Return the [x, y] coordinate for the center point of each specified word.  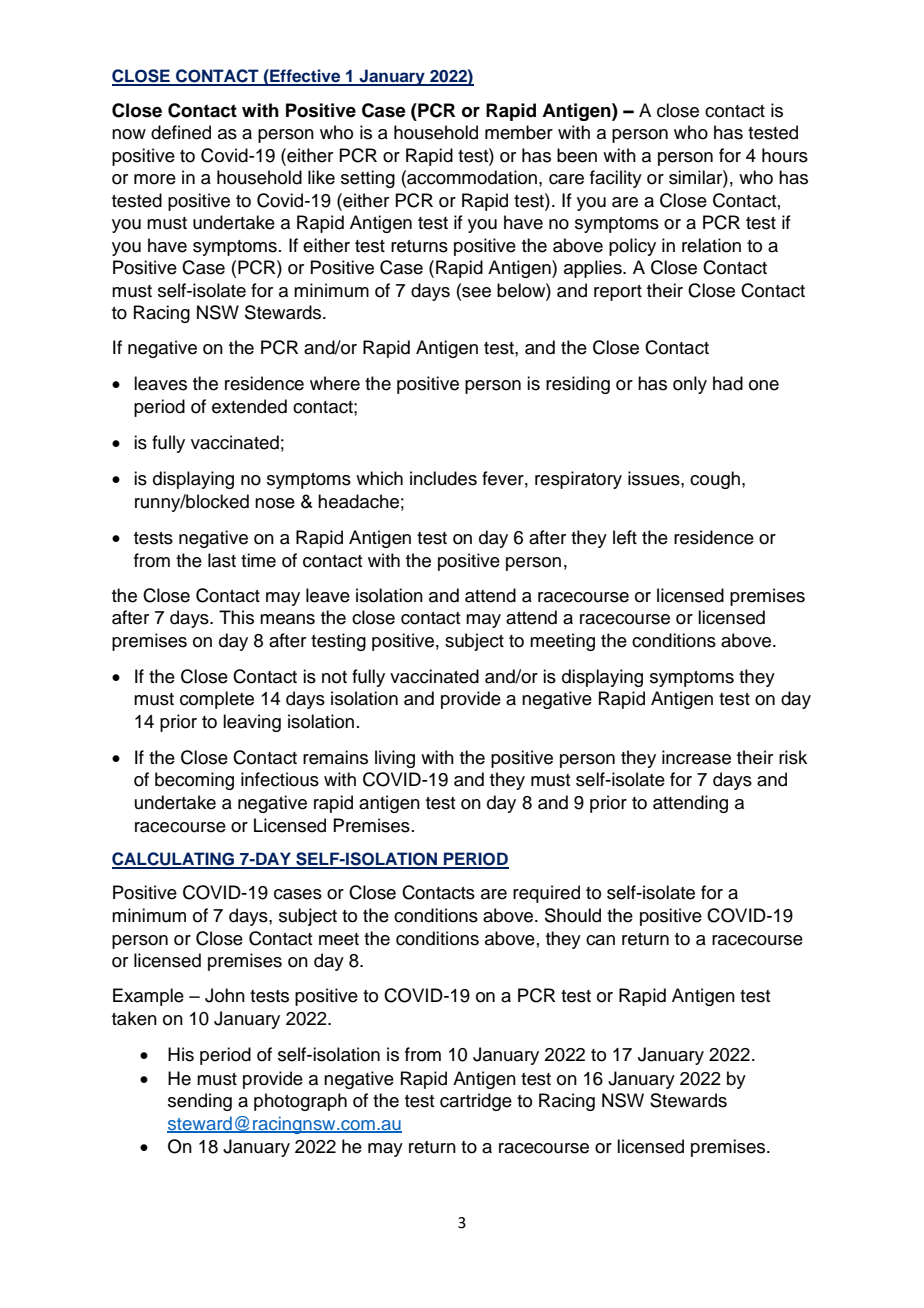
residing [578, 385]
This [236, 617]
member [519, 132]
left [625, 537]
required [546, 894]
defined [181, 132]
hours [785, 155]
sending [200, 1102]
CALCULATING [174, 860]
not [334, 677]
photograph [300, 1102]
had [728, 383]
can [600, 940]
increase [696, 757]
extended [249, 406]
